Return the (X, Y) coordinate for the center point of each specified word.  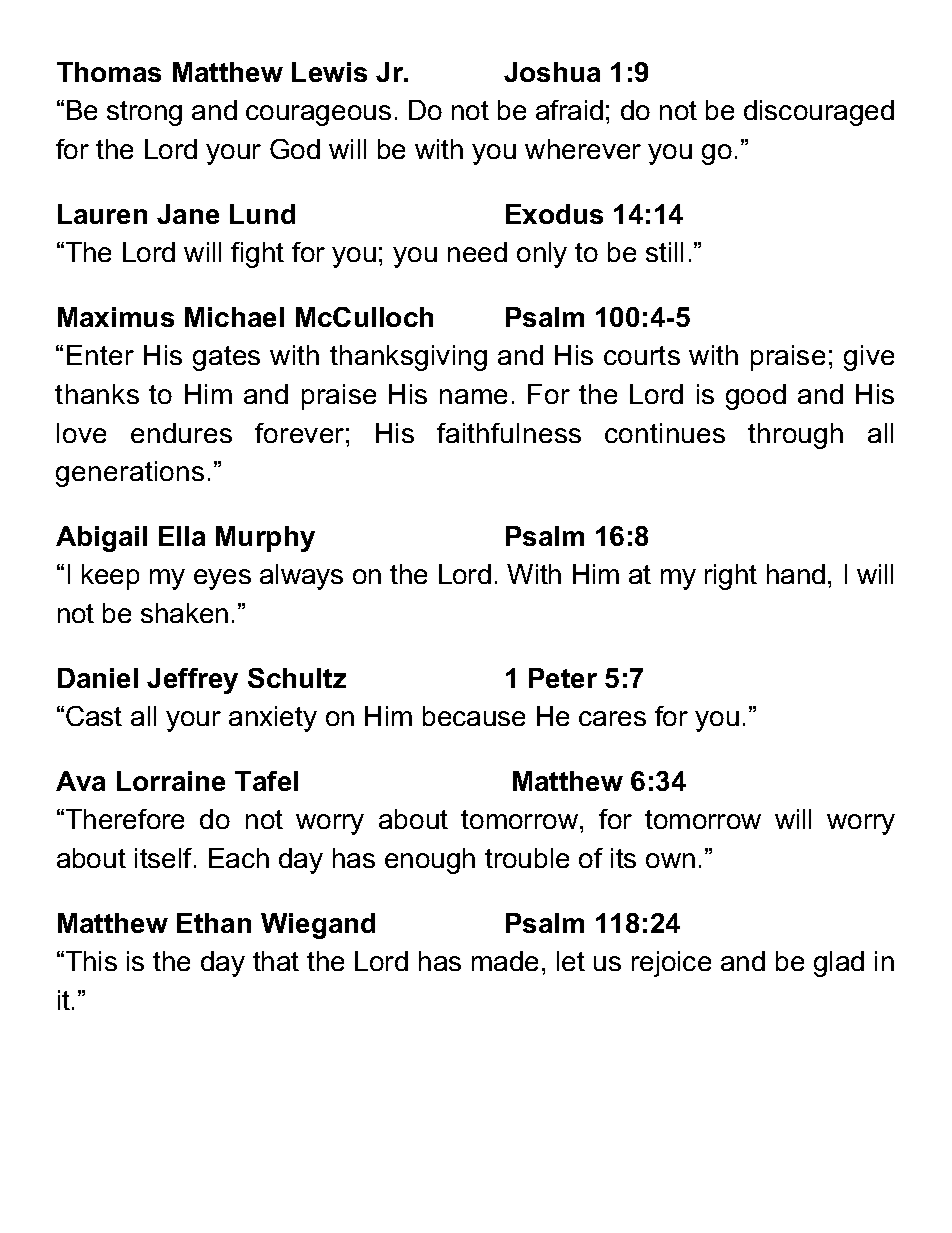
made (505, 961)
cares (612, 718)
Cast (94, 716)
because (474, 716)
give (869, 358)
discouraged (819, 113)
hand (796, 574)
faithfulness (509, 433)
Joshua (552, 72)
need (477, 252)
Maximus (116, 317)
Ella (182, 536)
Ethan (214, 923)
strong (144, 113)
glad (839, 964)
